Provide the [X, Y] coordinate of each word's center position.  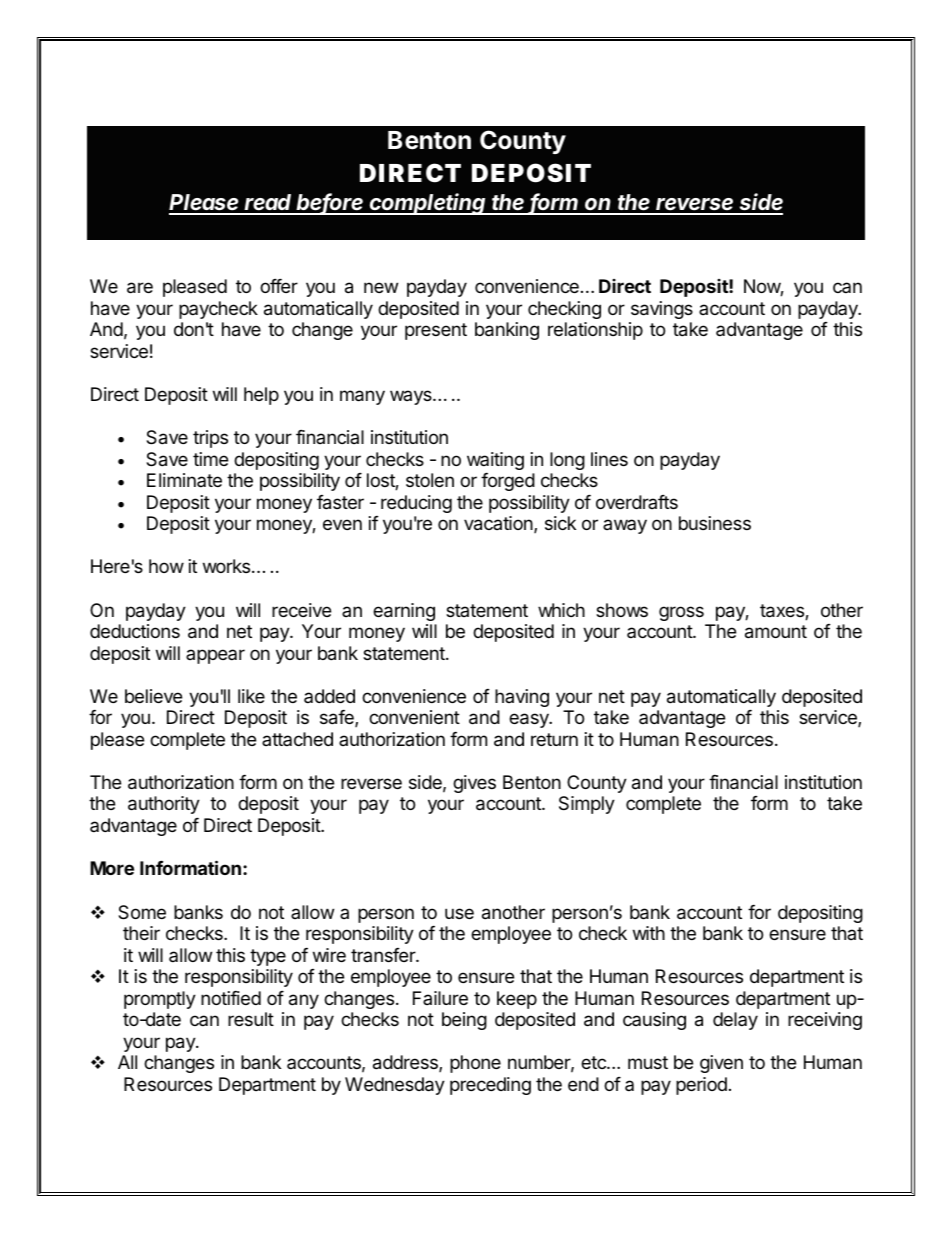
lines [609, 459]
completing [428, 204]
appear [215, 656]
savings [662, 310]
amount [776, 632]
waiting [495, 461]
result [251, 1019]
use [459, 913]
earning [404, 612]
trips [210, 439]
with [649, 933]
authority [164, 805]
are [140, 288]
